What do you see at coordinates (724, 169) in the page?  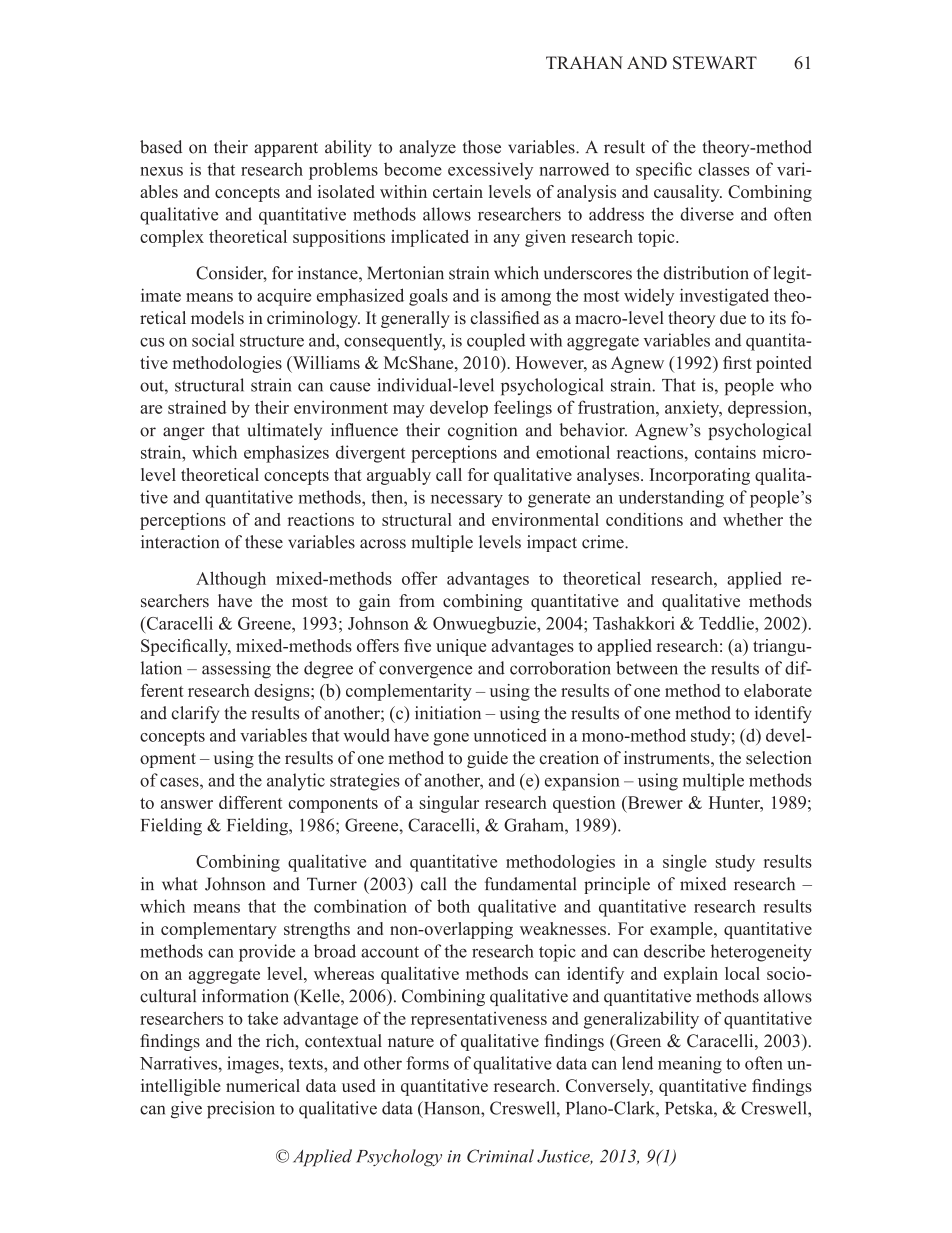 I see `classes` at bounding box center [724, 169].
